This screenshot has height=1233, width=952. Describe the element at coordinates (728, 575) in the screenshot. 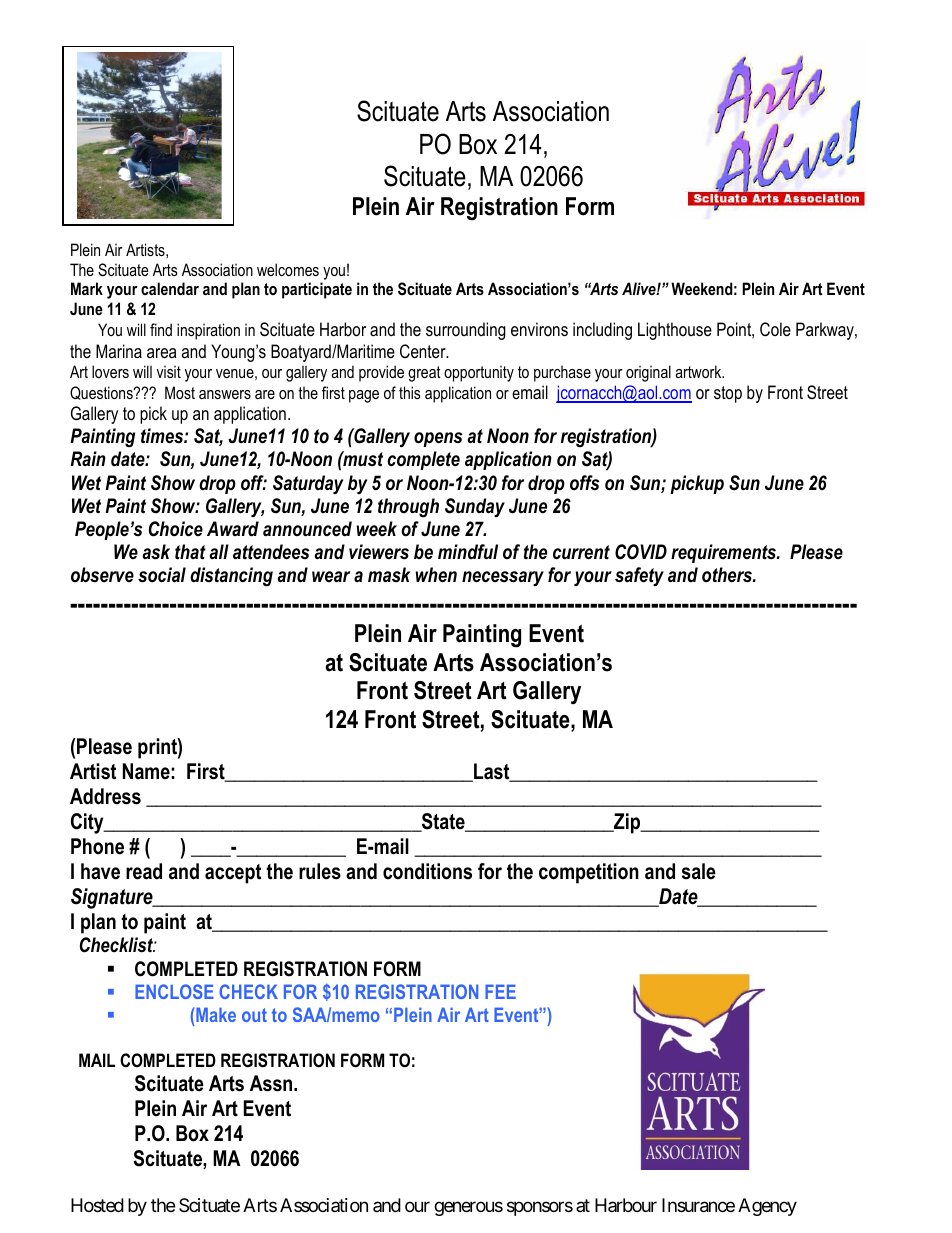

I see `others` at that location.
